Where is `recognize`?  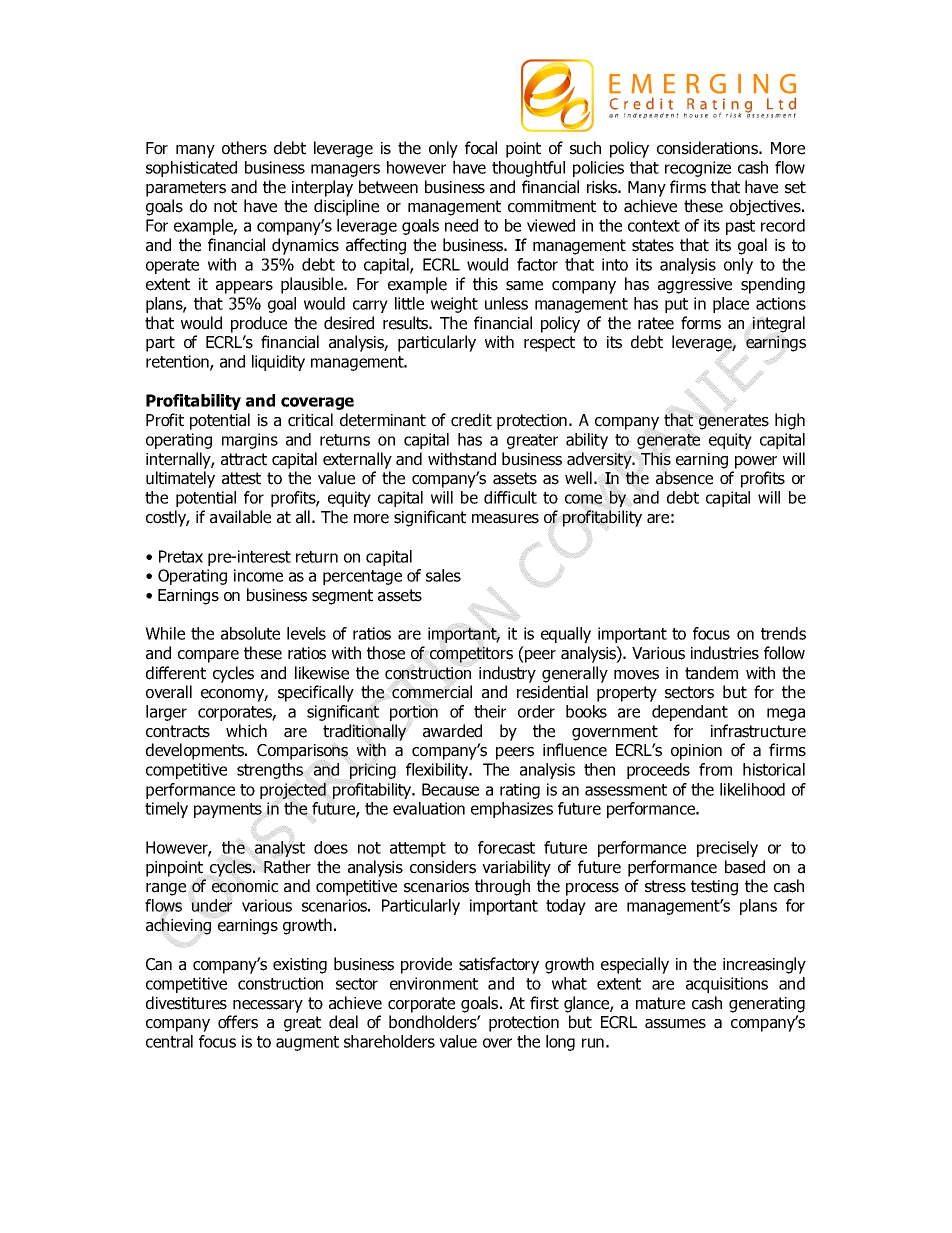
recognize is located at coordinates (698, 169).
